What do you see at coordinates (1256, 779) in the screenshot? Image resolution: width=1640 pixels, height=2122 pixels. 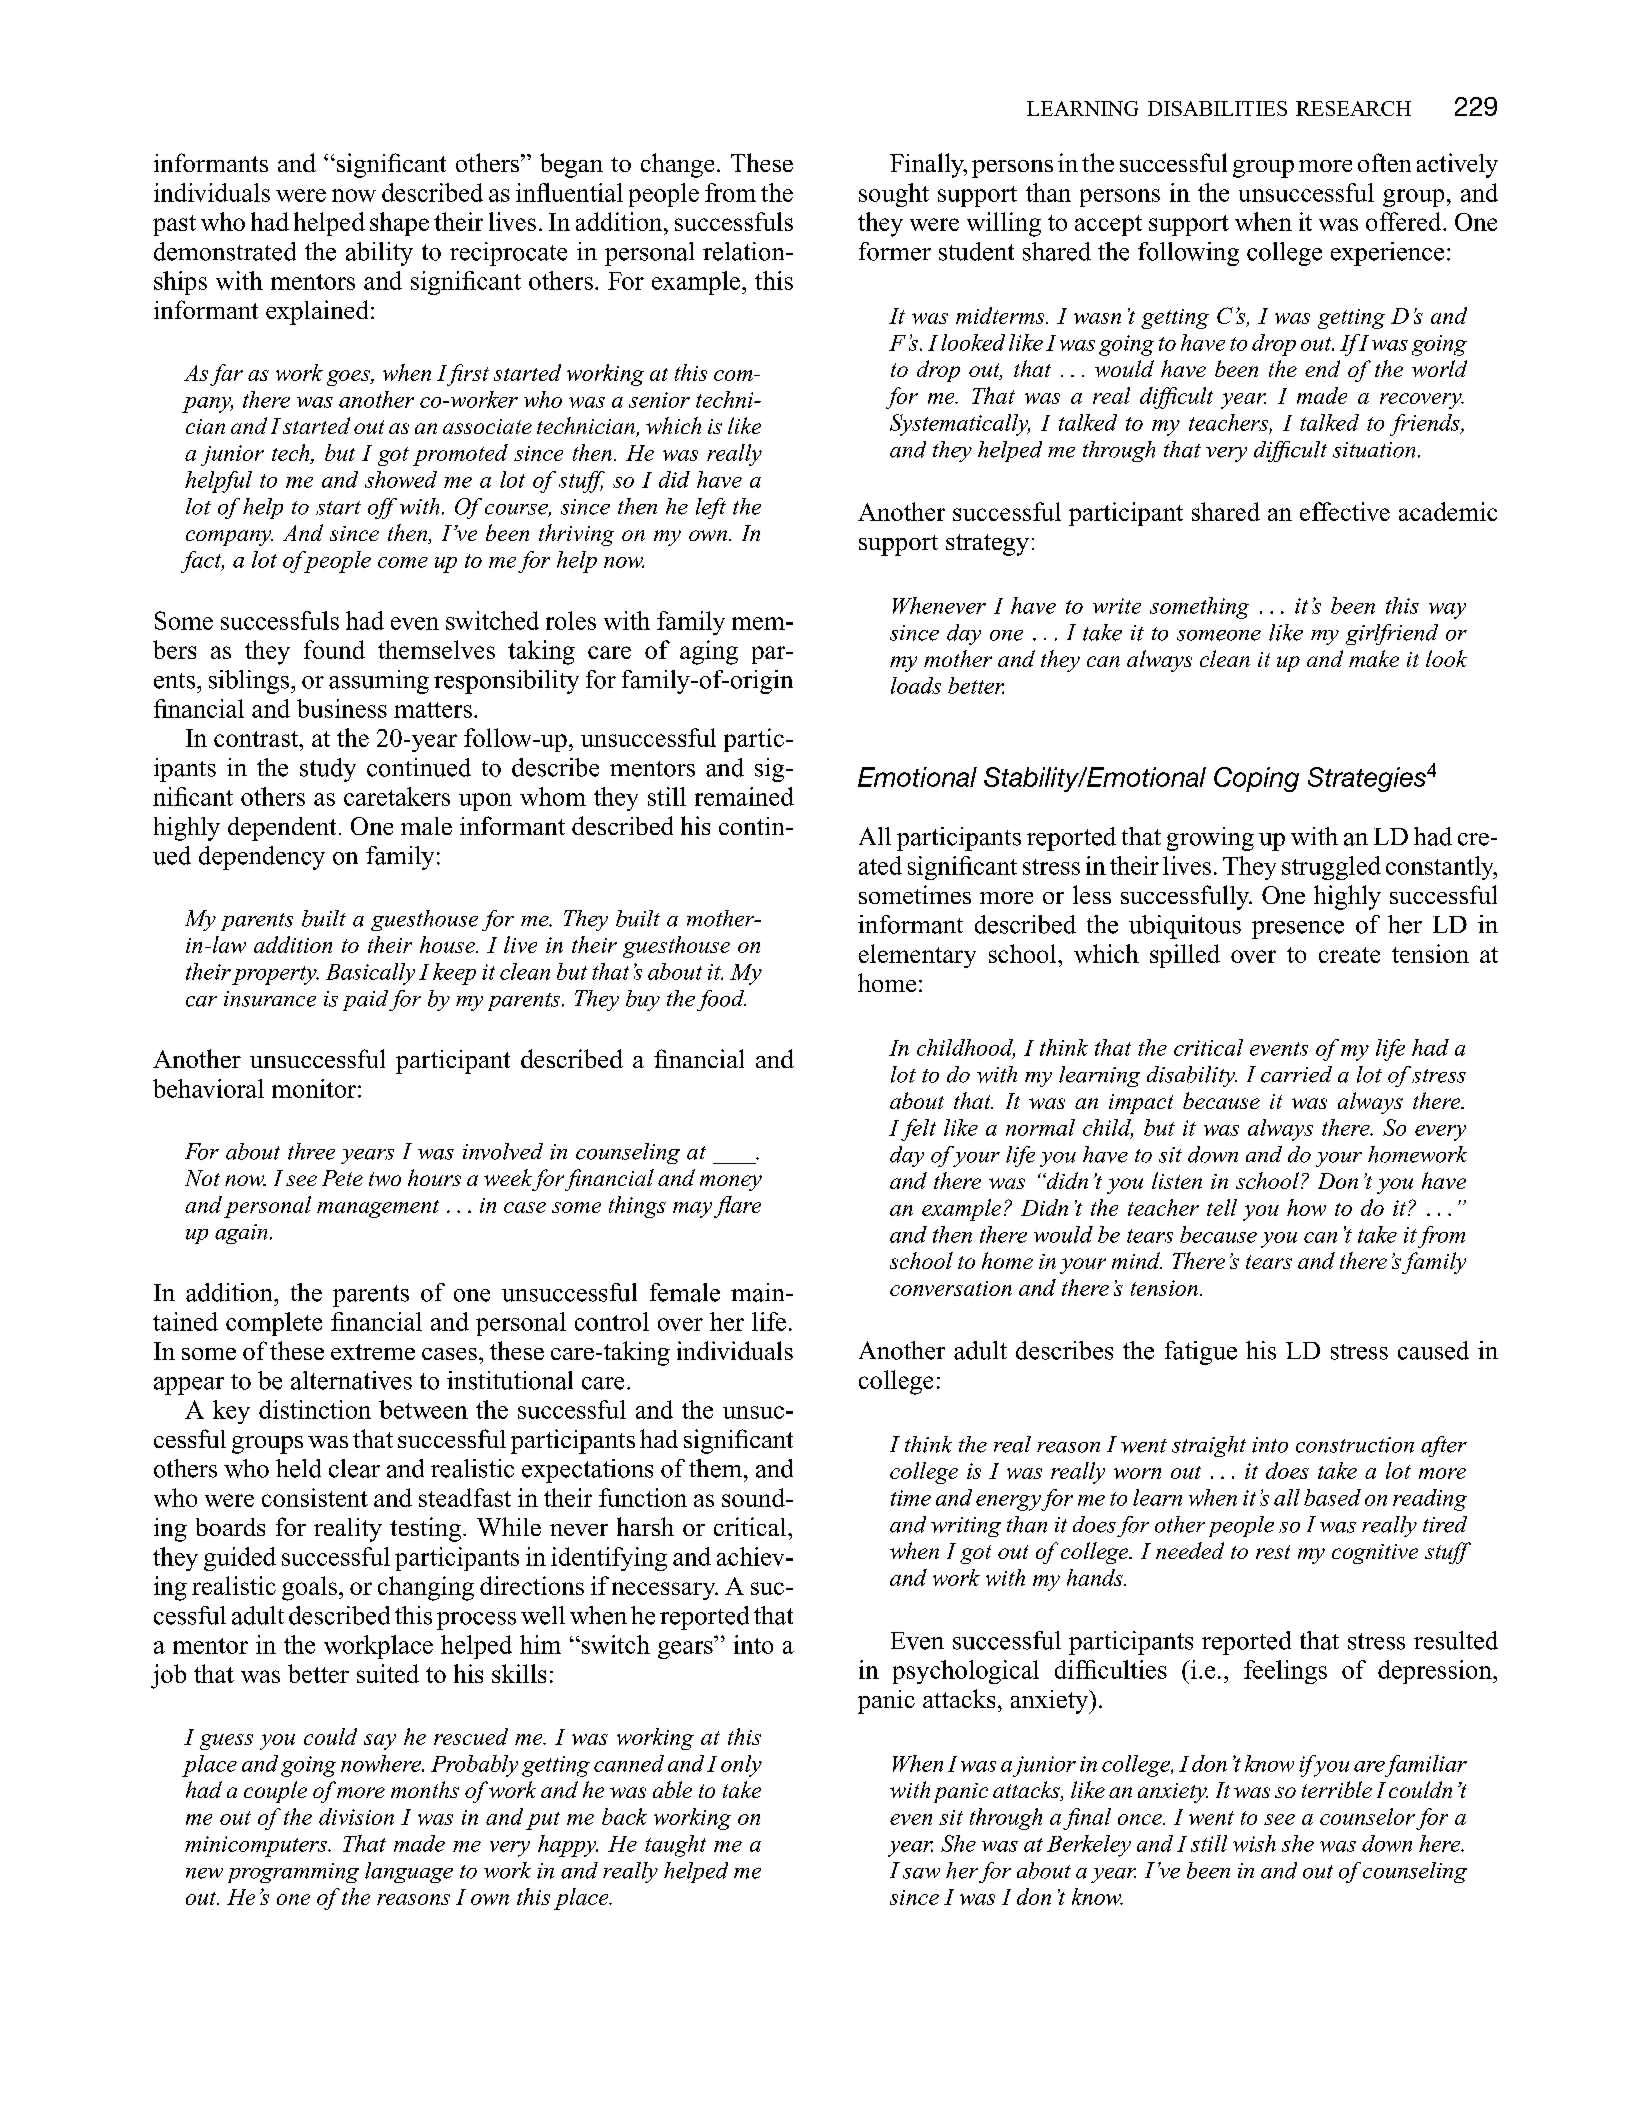 I see `Coping` at bounding box center [1256, 779].
